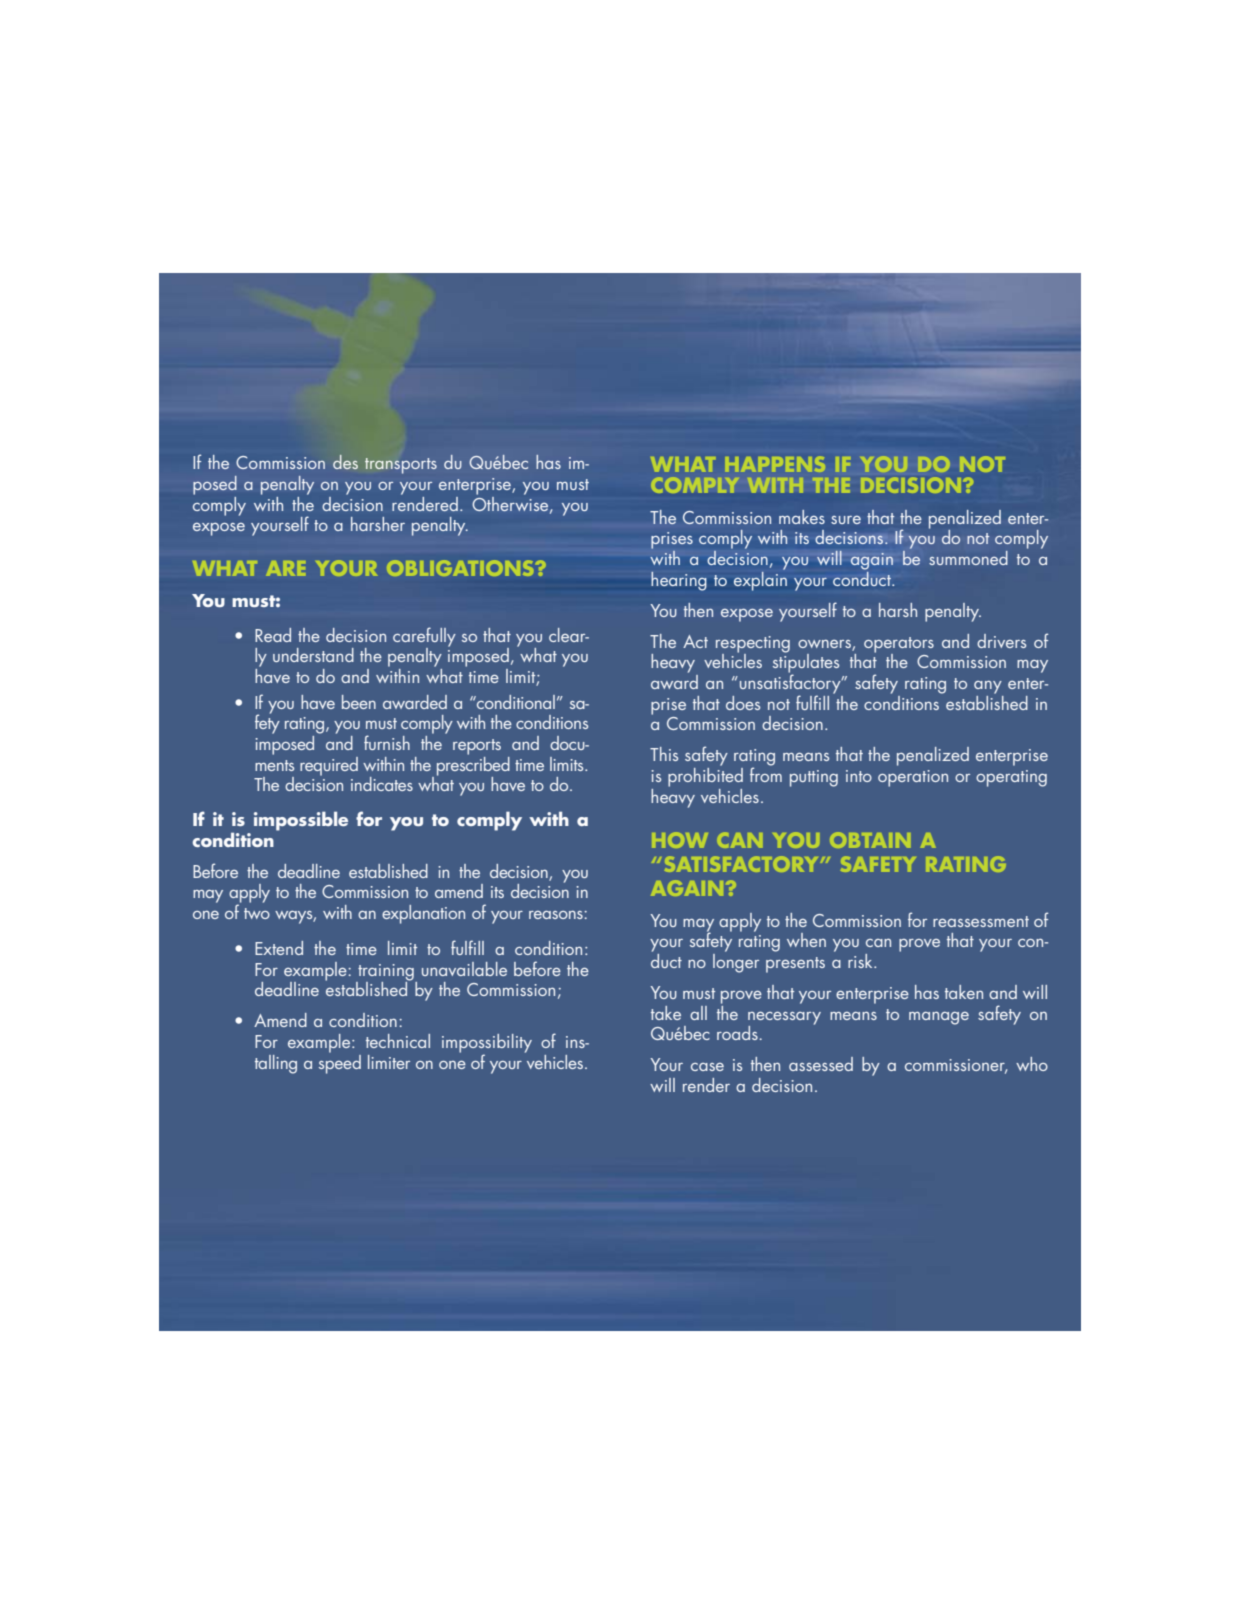  What do you see at coordinates (340, 1063) in the screenshot?
I see `speed` at bounding box center [340, 1063].
